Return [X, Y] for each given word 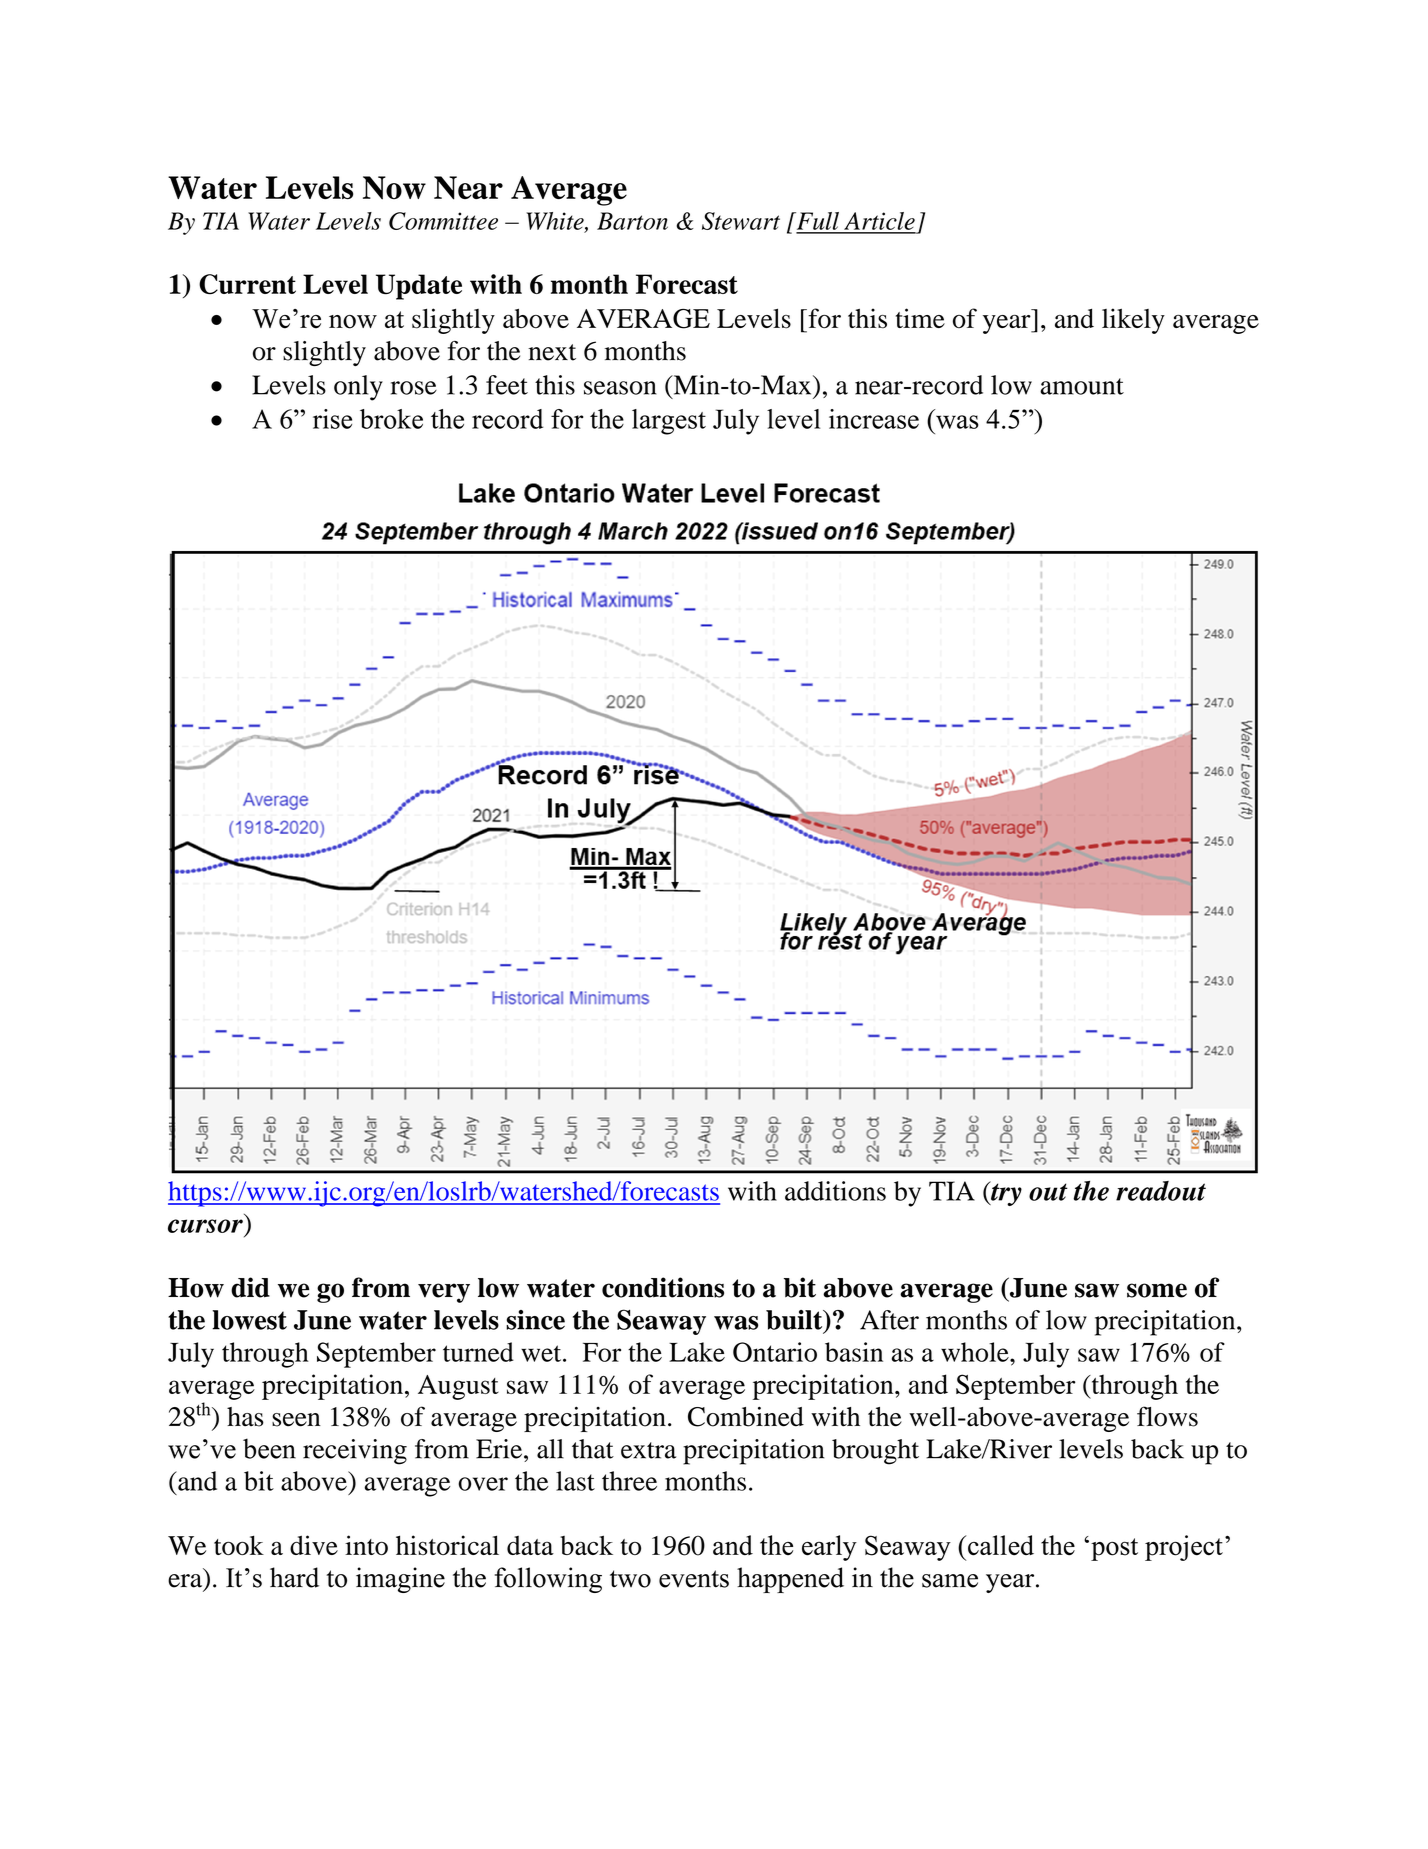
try [1005, 1193]
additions [835, 1191]
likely [1133, 321]
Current [247, 284]
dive [314, 1545]
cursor [205, 1226]
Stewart [741, 221]
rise [332, 419]
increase [874, 419]
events [694, 1579]
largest [669, 422]
